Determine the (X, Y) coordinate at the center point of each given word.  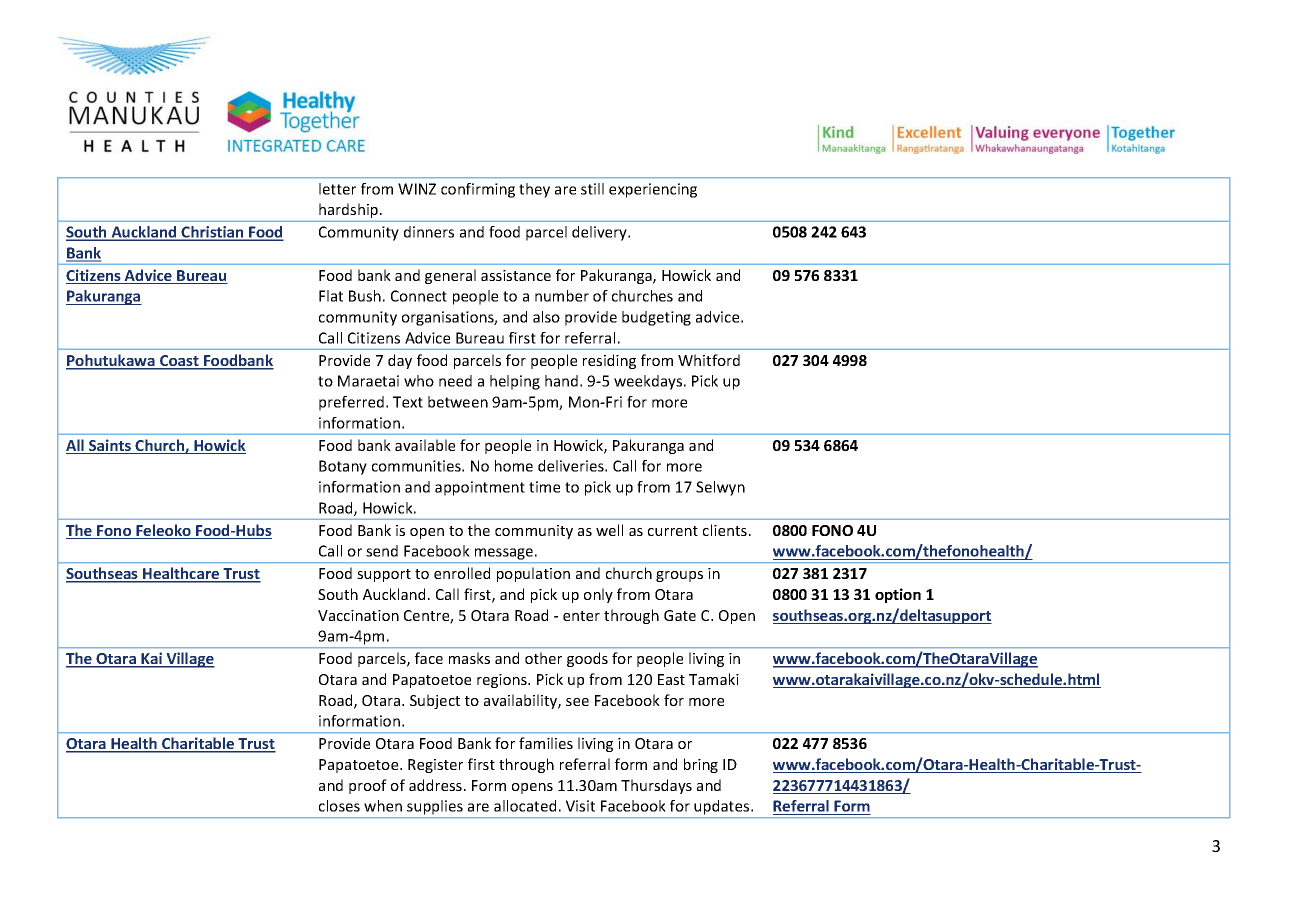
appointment (480, 488)
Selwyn (720, 488)
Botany (343, 467)
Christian (213, 233)
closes (339, 806)
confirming (478, 190)
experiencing (653, 190)
